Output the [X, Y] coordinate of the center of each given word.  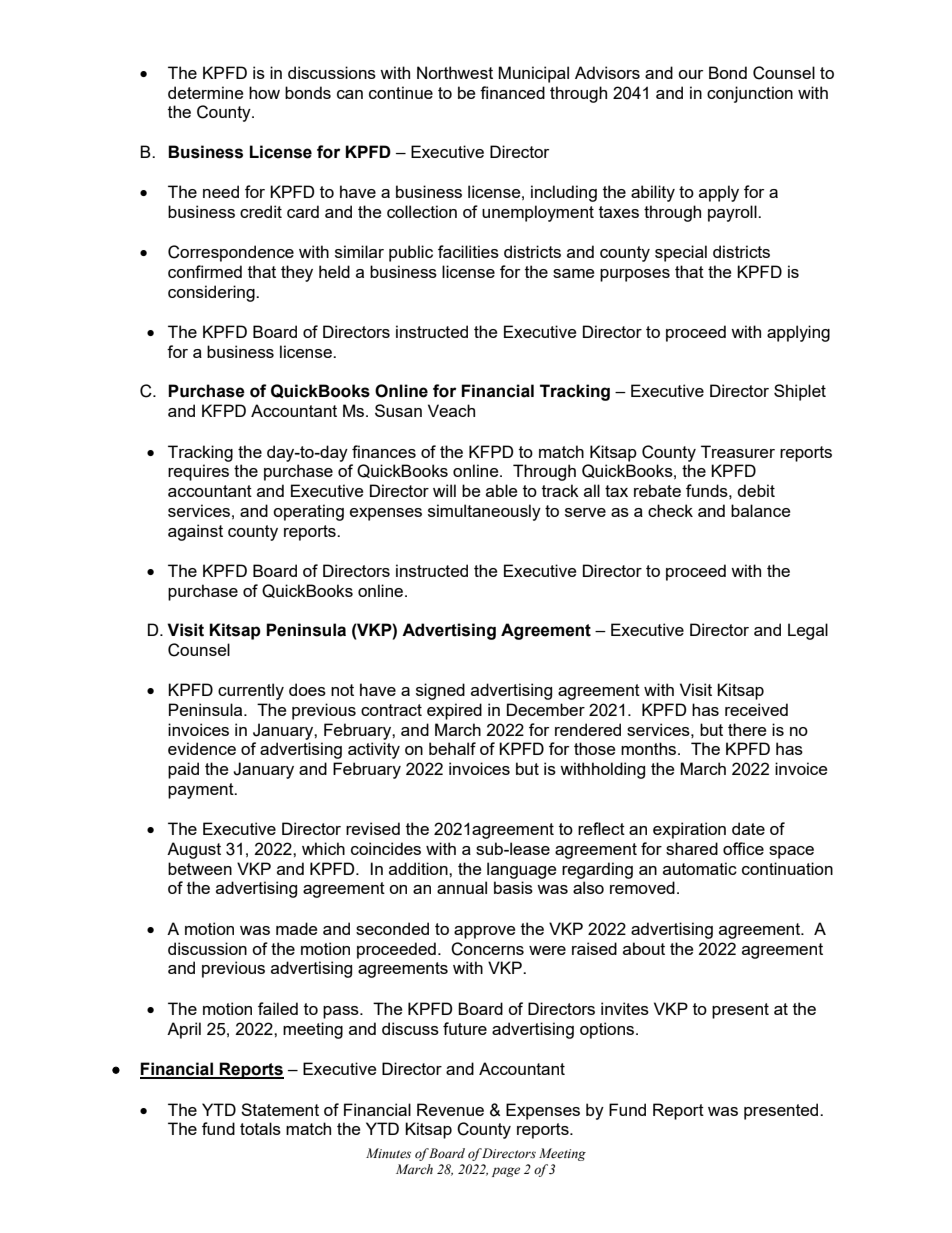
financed [512, 92]
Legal [808, 631]
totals [260, 1128]
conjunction [750, 94]
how [264, 92]
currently [251, 691]
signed [440, 691]
